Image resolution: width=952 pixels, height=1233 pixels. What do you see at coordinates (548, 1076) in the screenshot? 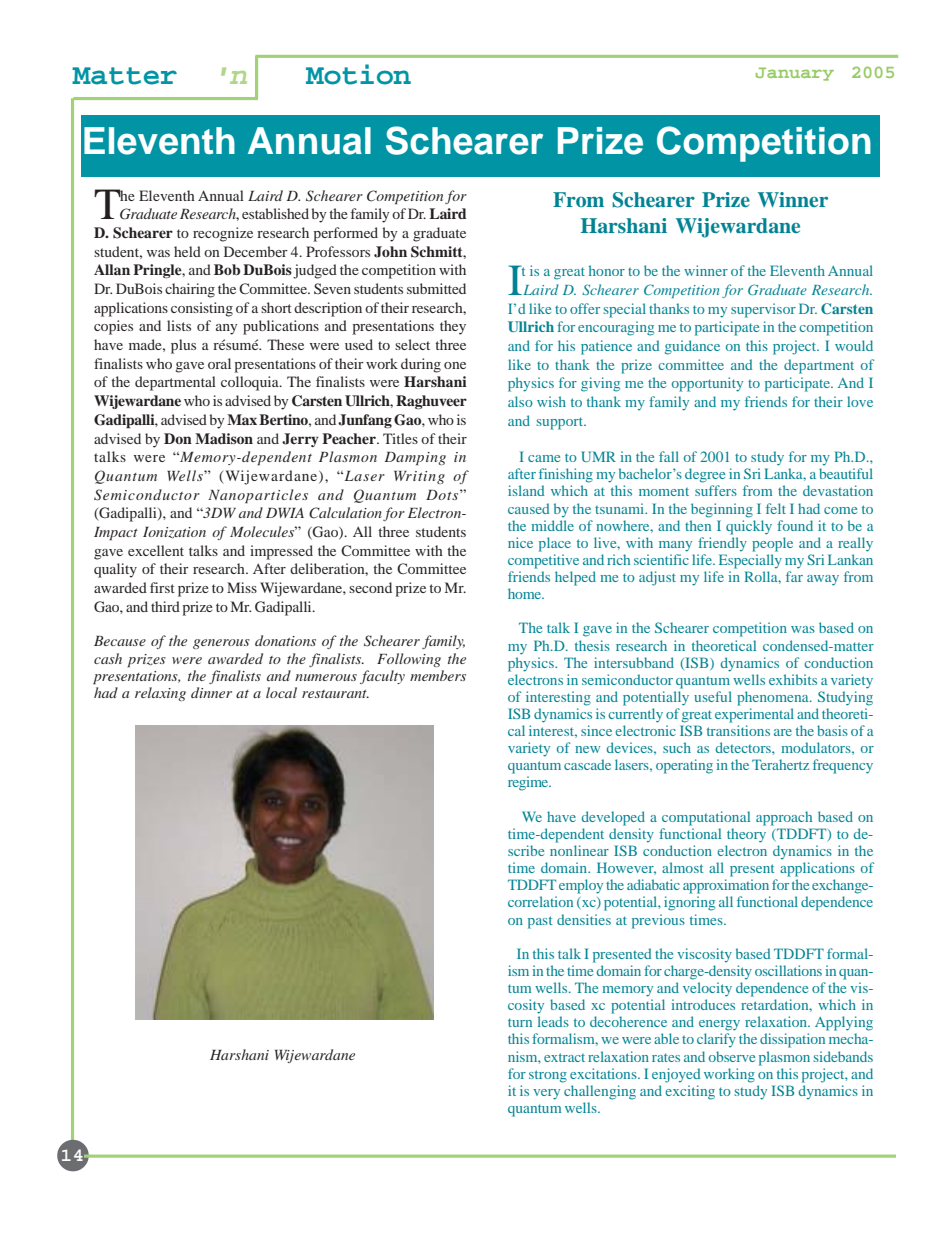
I see `strong` at bounding box center [548, 1076].
